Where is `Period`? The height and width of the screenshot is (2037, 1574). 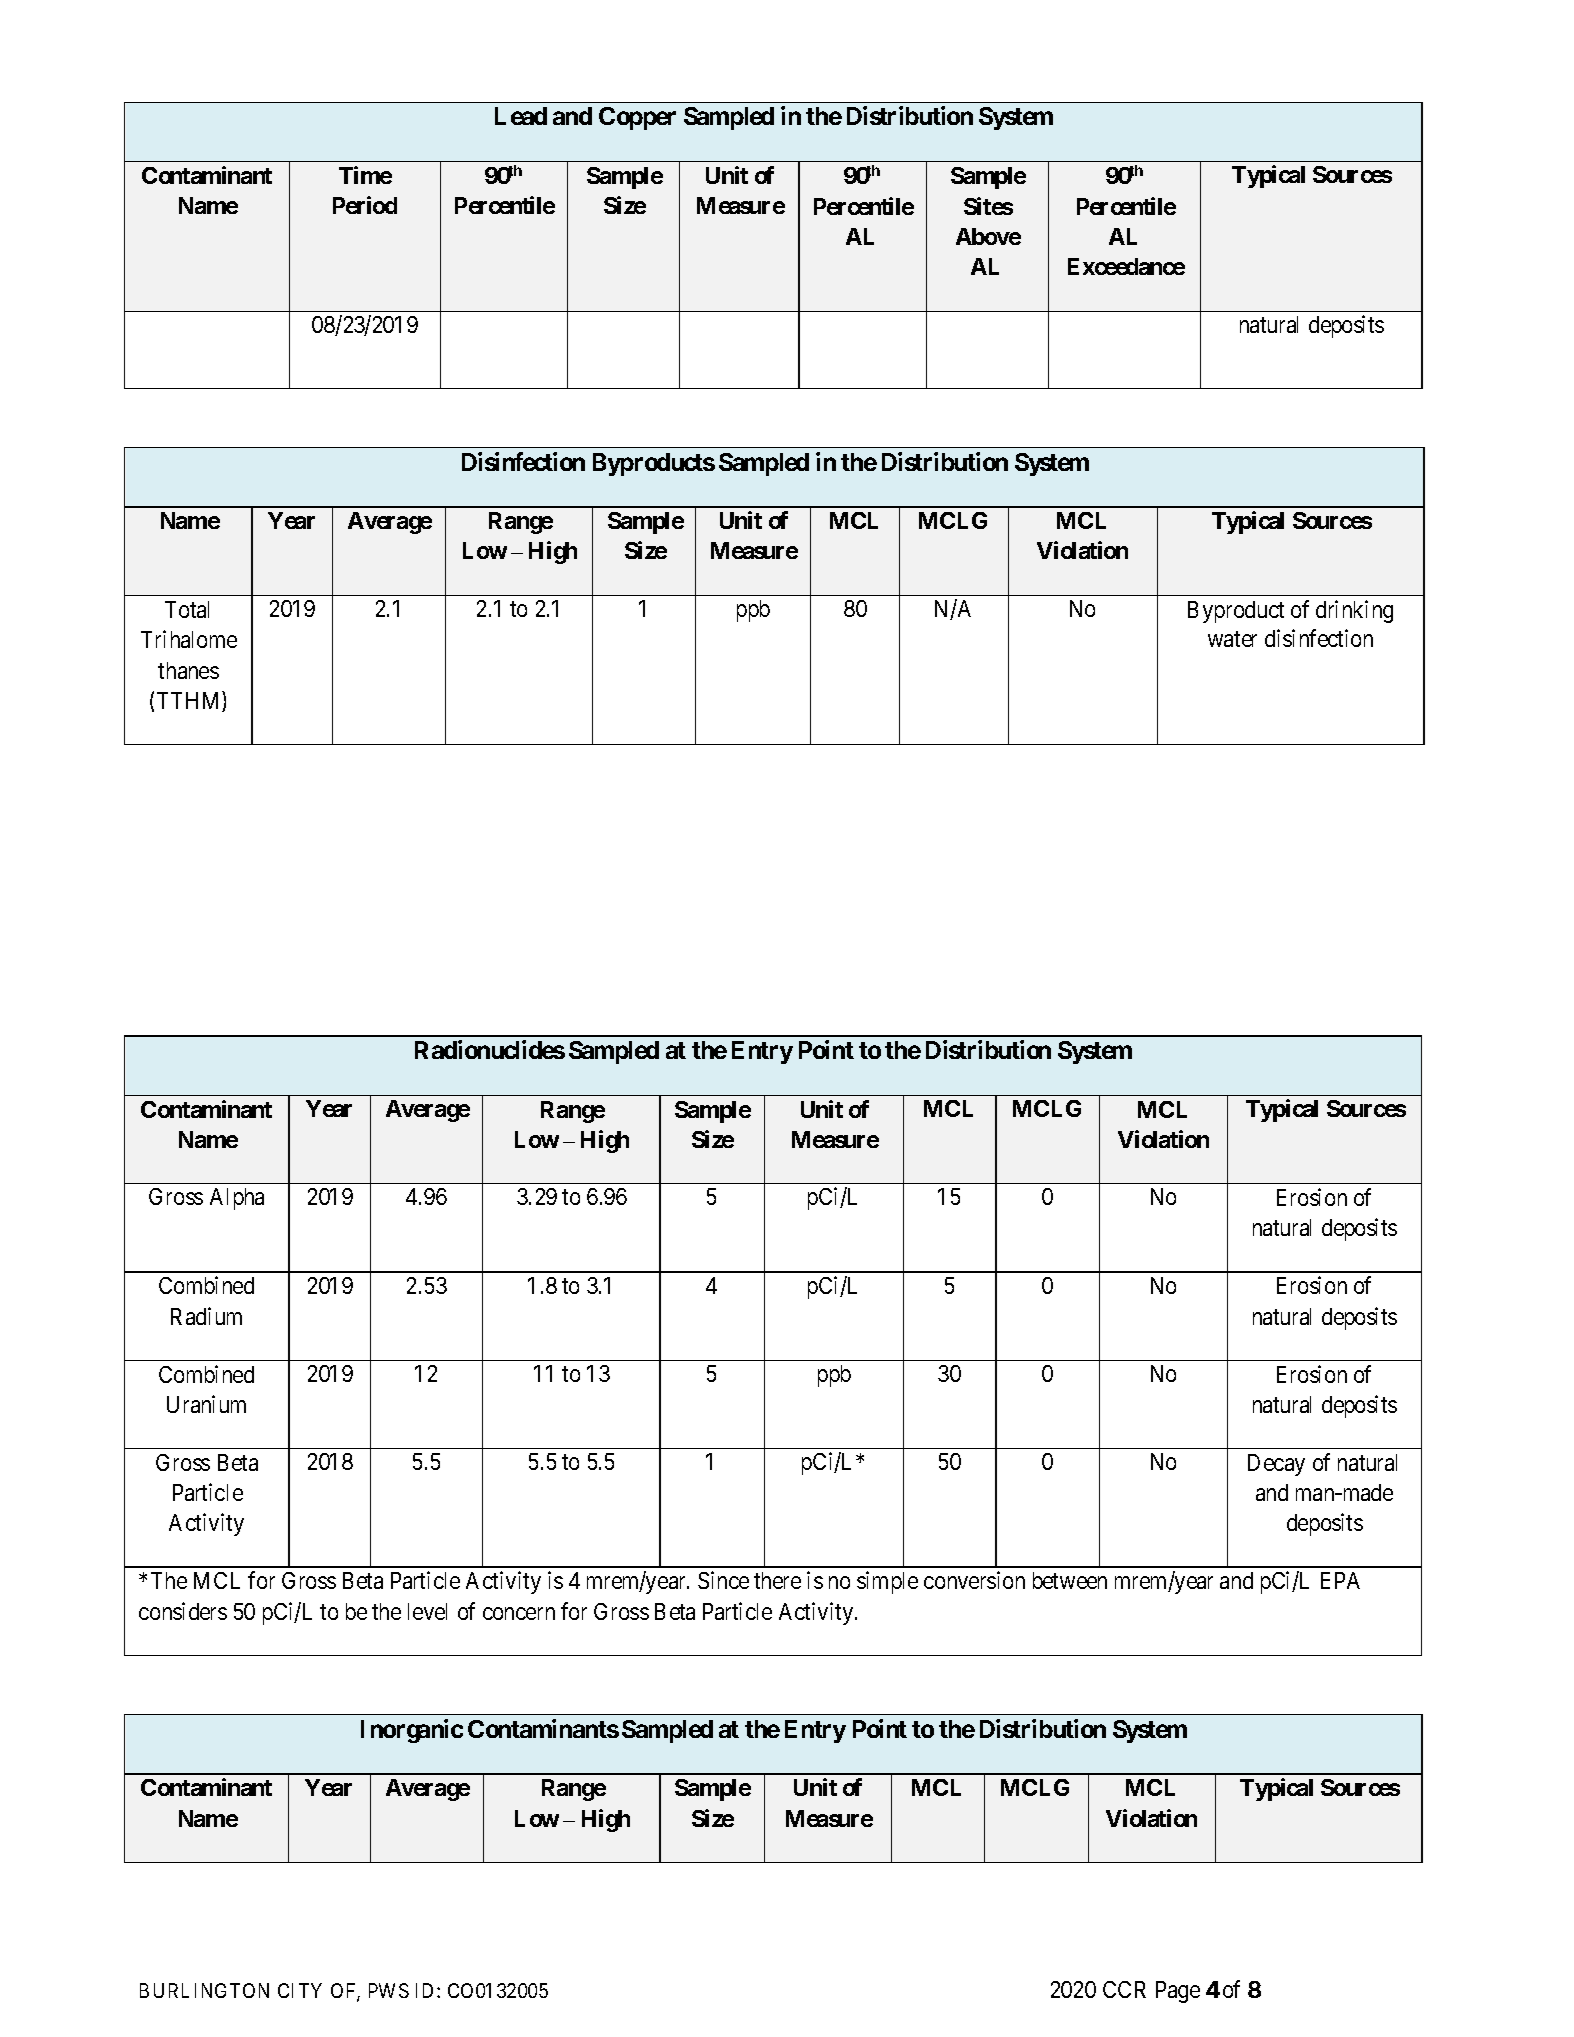 Period is located at coordinates (365, 205).
